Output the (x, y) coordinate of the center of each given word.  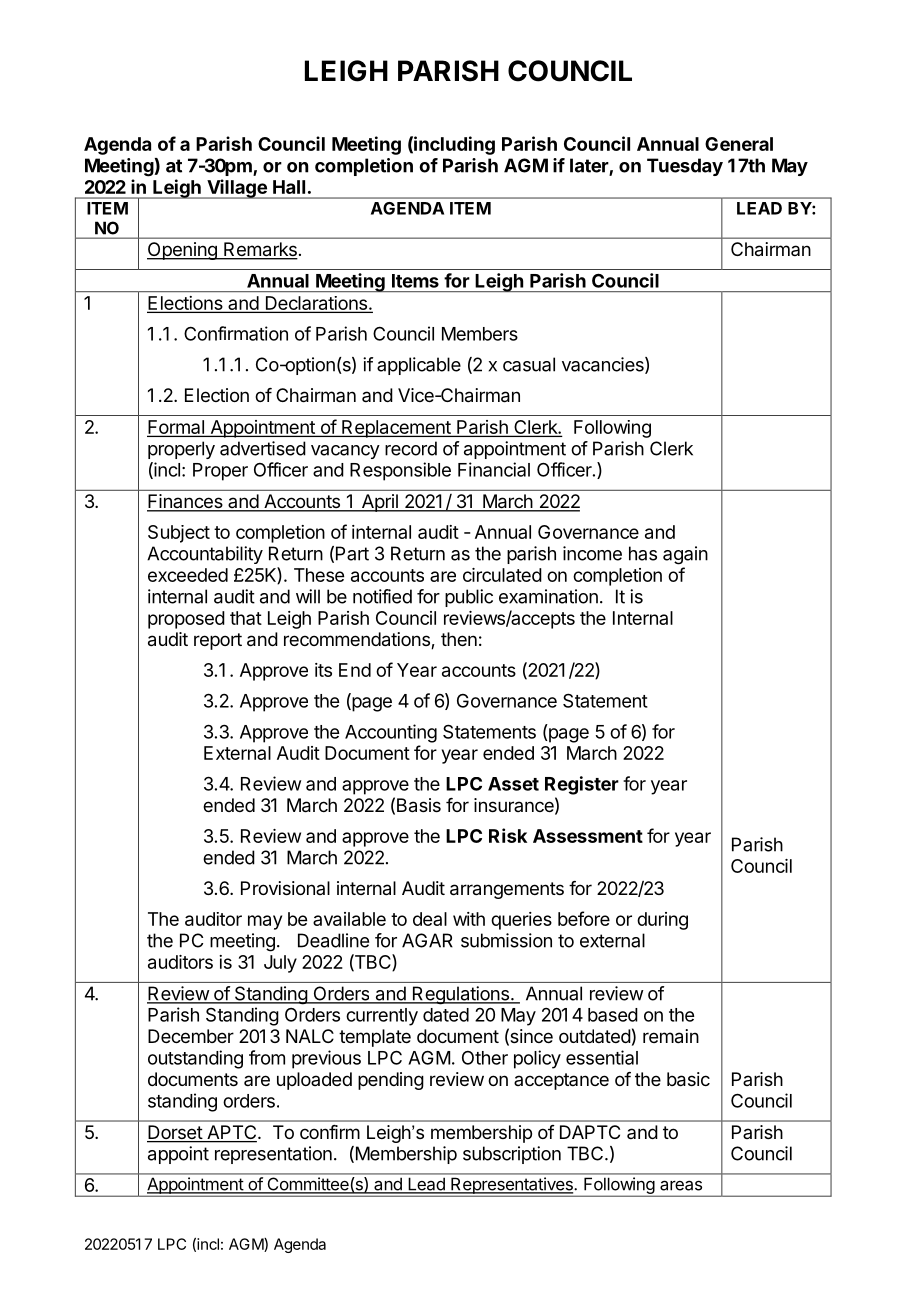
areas (681, 1185)
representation (273, 1155)
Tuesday (685, 167)
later (590, 166)
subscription (512, 1155)
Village (237, 189)
